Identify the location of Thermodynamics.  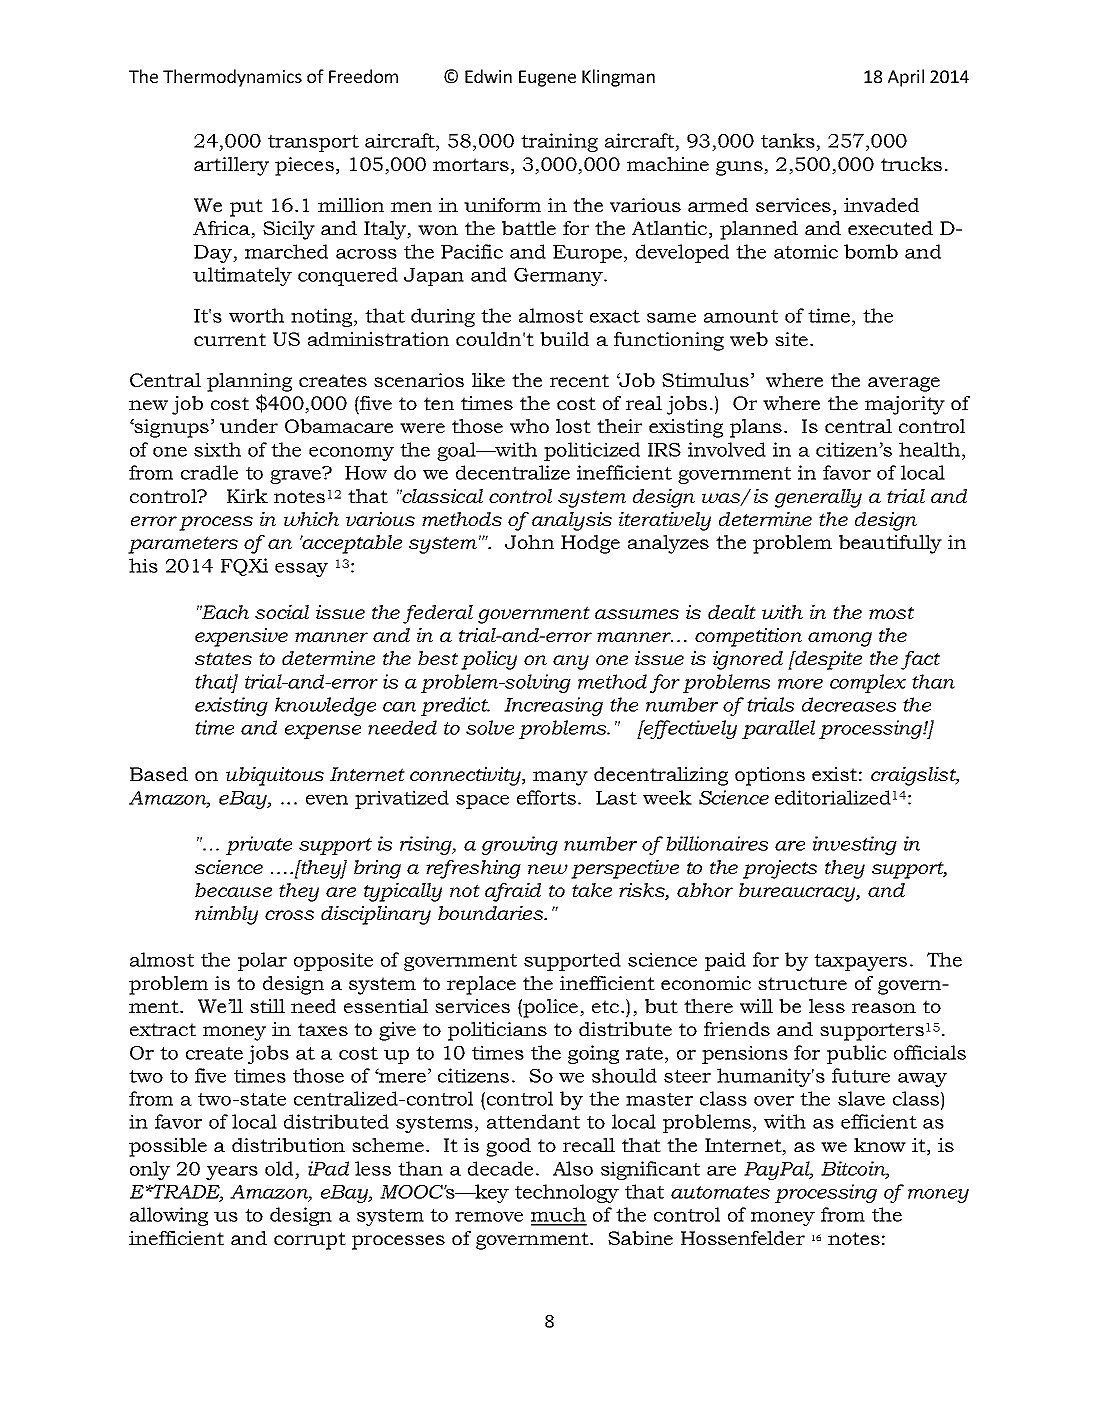
(232, 78).
